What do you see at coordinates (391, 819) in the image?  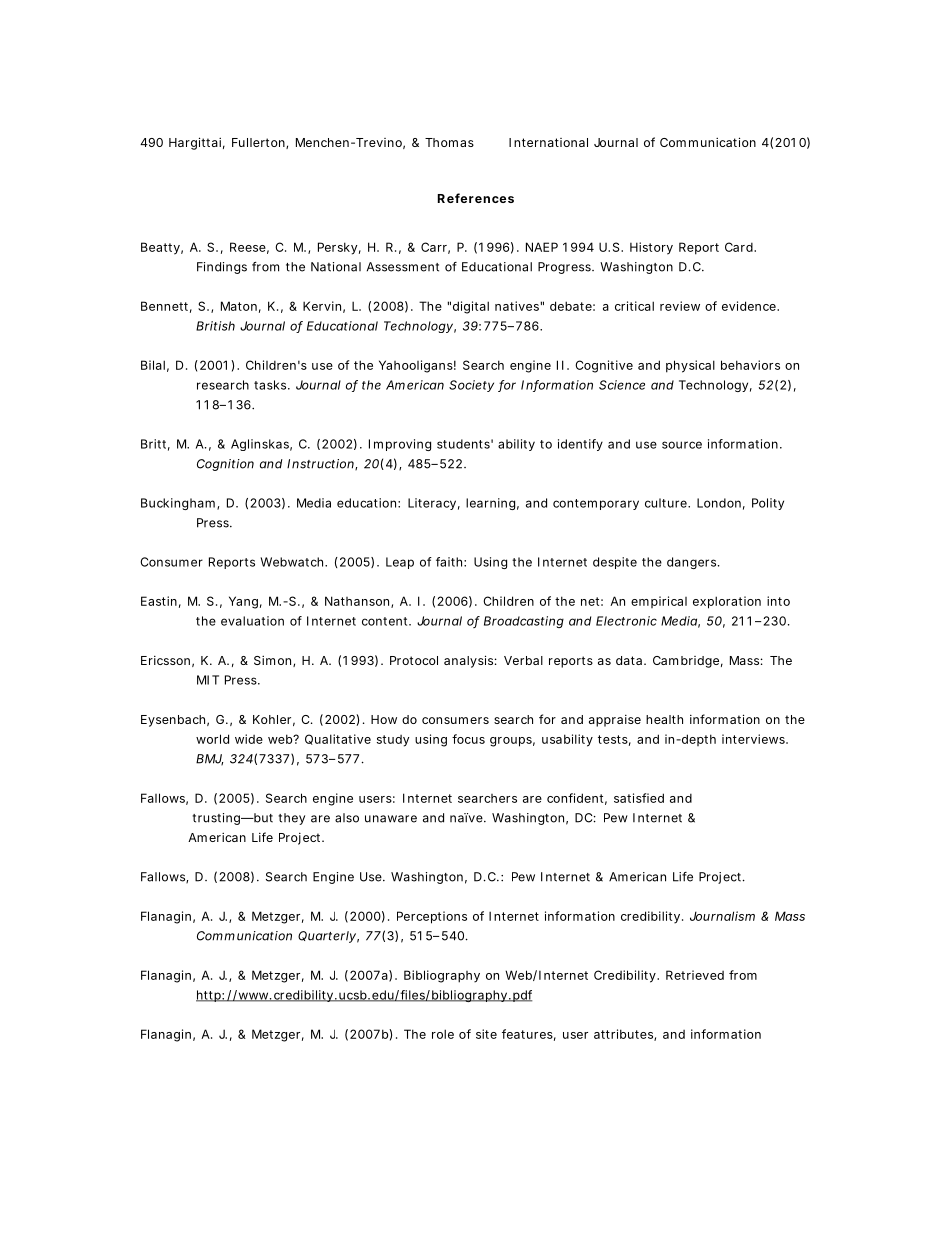 I see `unaware` at bounding box center [391, 819].
